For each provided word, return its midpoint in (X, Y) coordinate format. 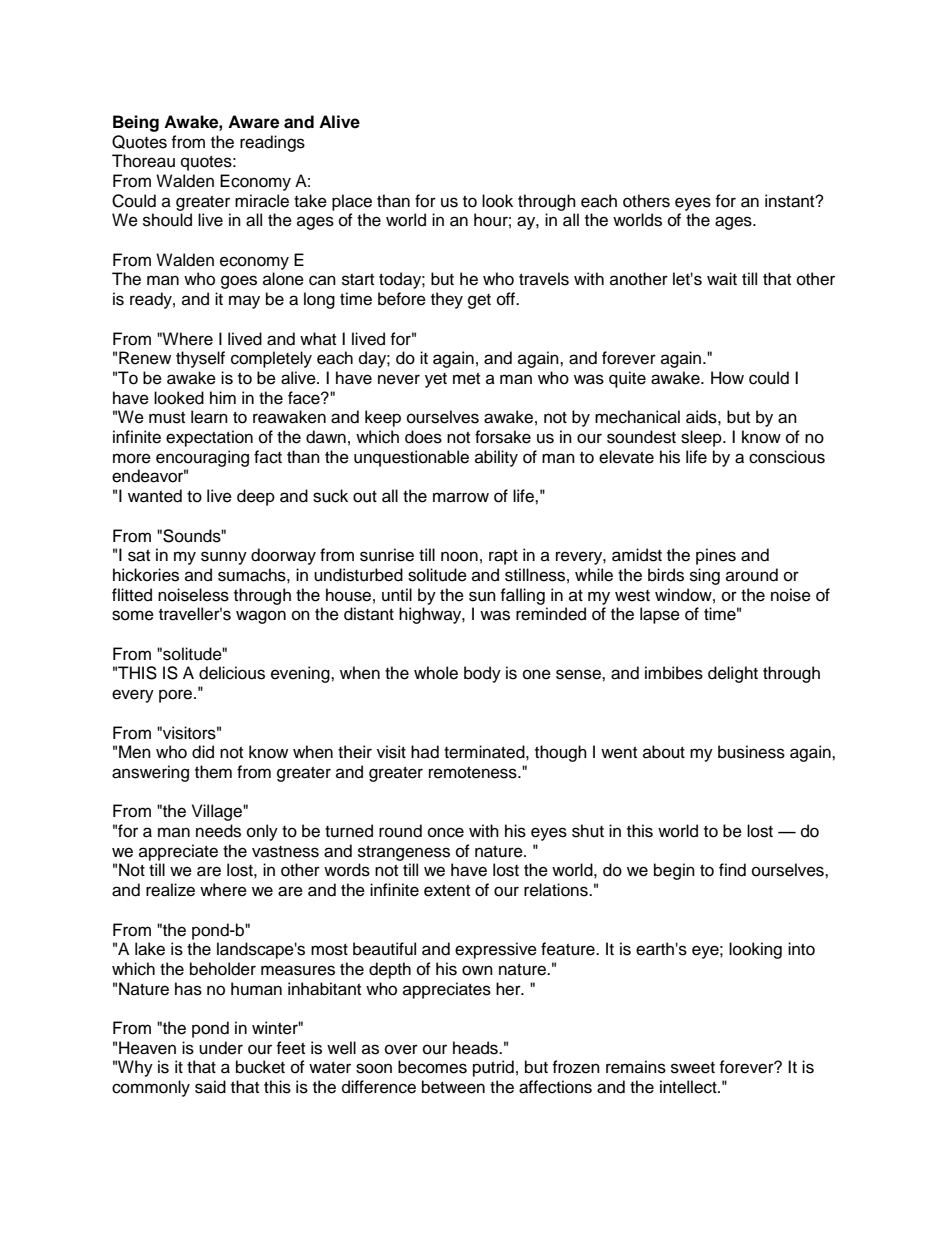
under (221, 1048)
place (352, 202)
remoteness (474, 773)
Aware (253, 122)
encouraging (202, 458)
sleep (702, 438)
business (751, 752)
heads (476, 1048)
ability (496, 458)
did (203, 752)
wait (722, 279)
